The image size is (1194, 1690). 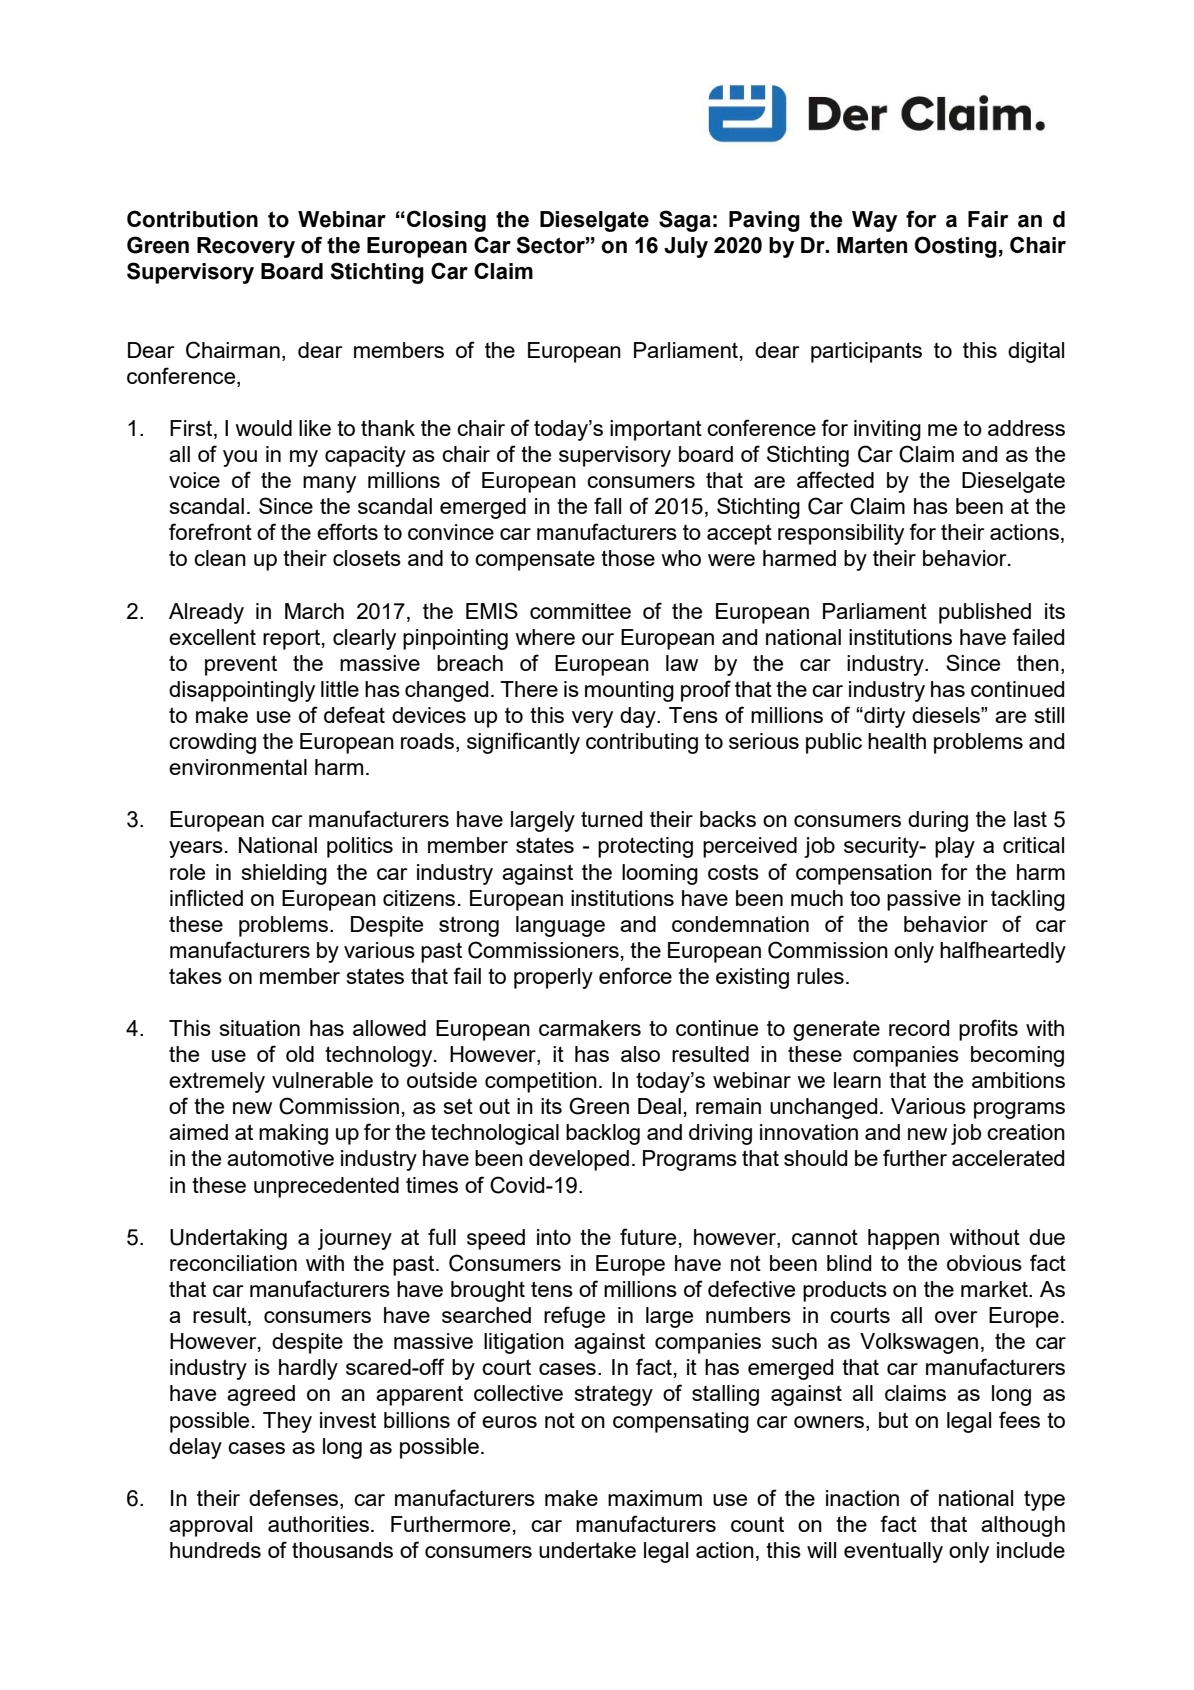 What do you see at coordinates (607, 505) in the screenshot?
I see `fall` at bounding box center [607, 505].
